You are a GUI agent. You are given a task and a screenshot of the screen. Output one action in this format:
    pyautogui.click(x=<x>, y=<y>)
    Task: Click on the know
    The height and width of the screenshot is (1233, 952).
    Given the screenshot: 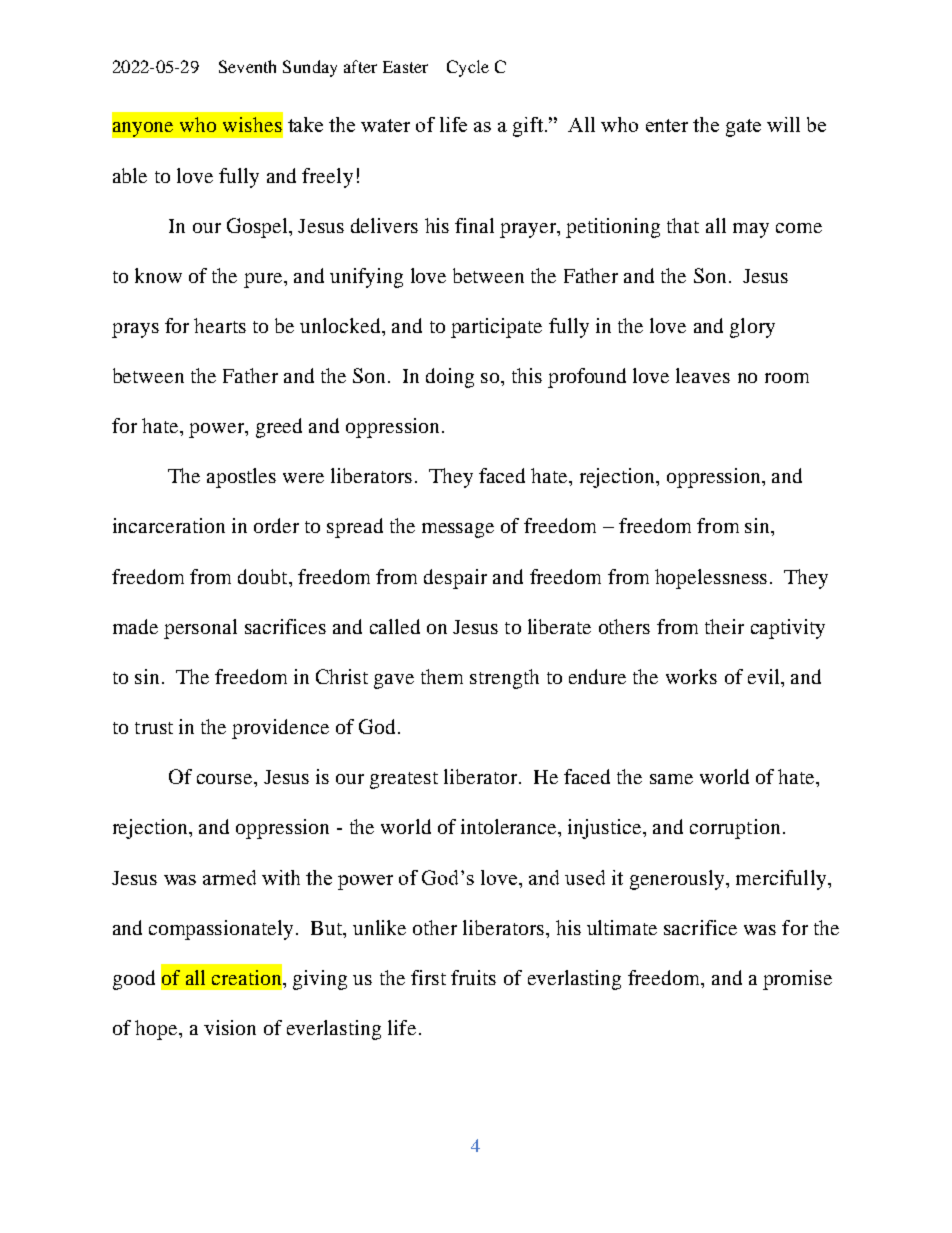 What is the action you would take?
    pyautogui.click(x=158, y=275)
